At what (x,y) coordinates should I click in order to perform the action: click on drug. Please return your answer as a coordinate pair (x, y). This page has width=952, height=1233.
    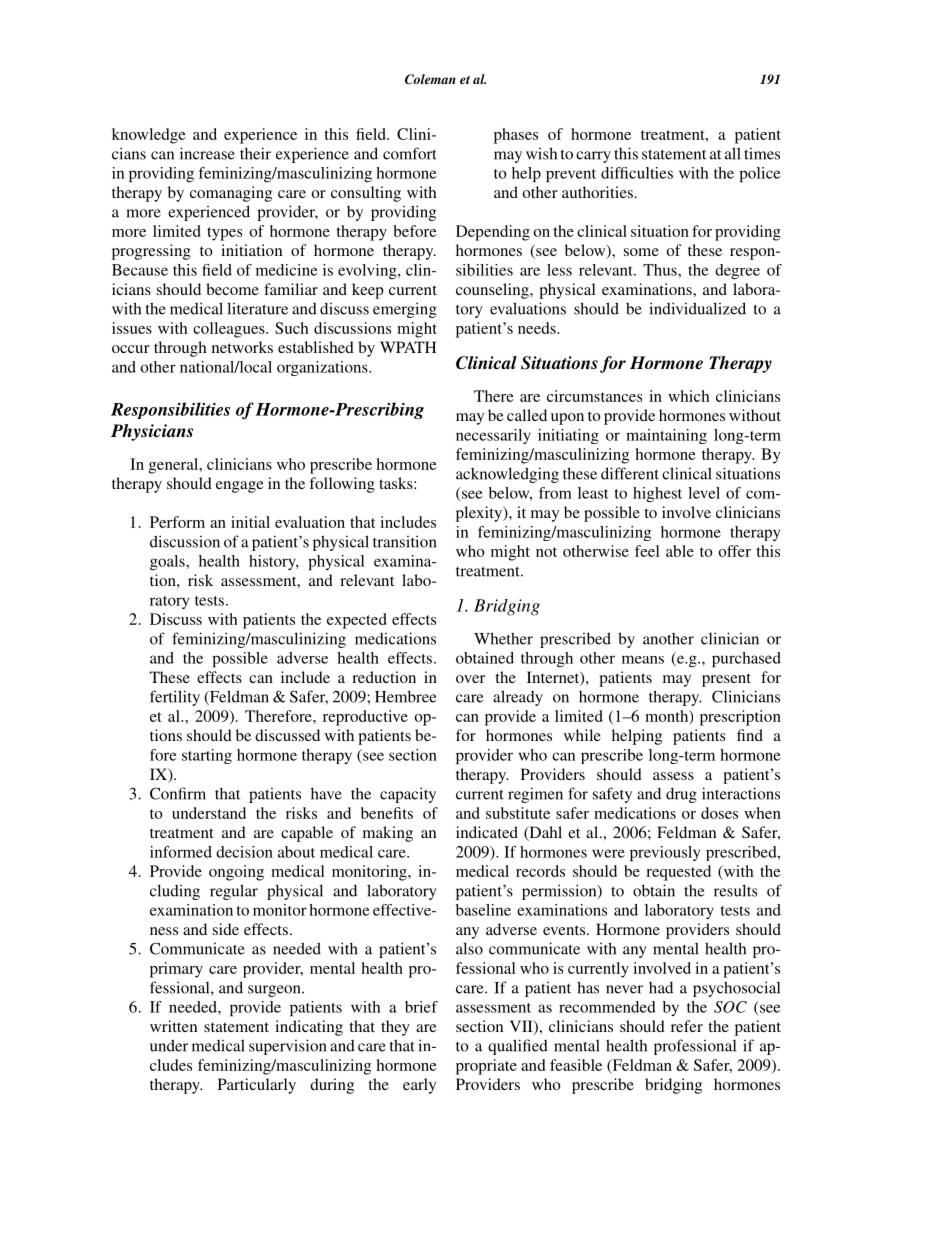
    Looking at the image, I should click on (681, 795).
